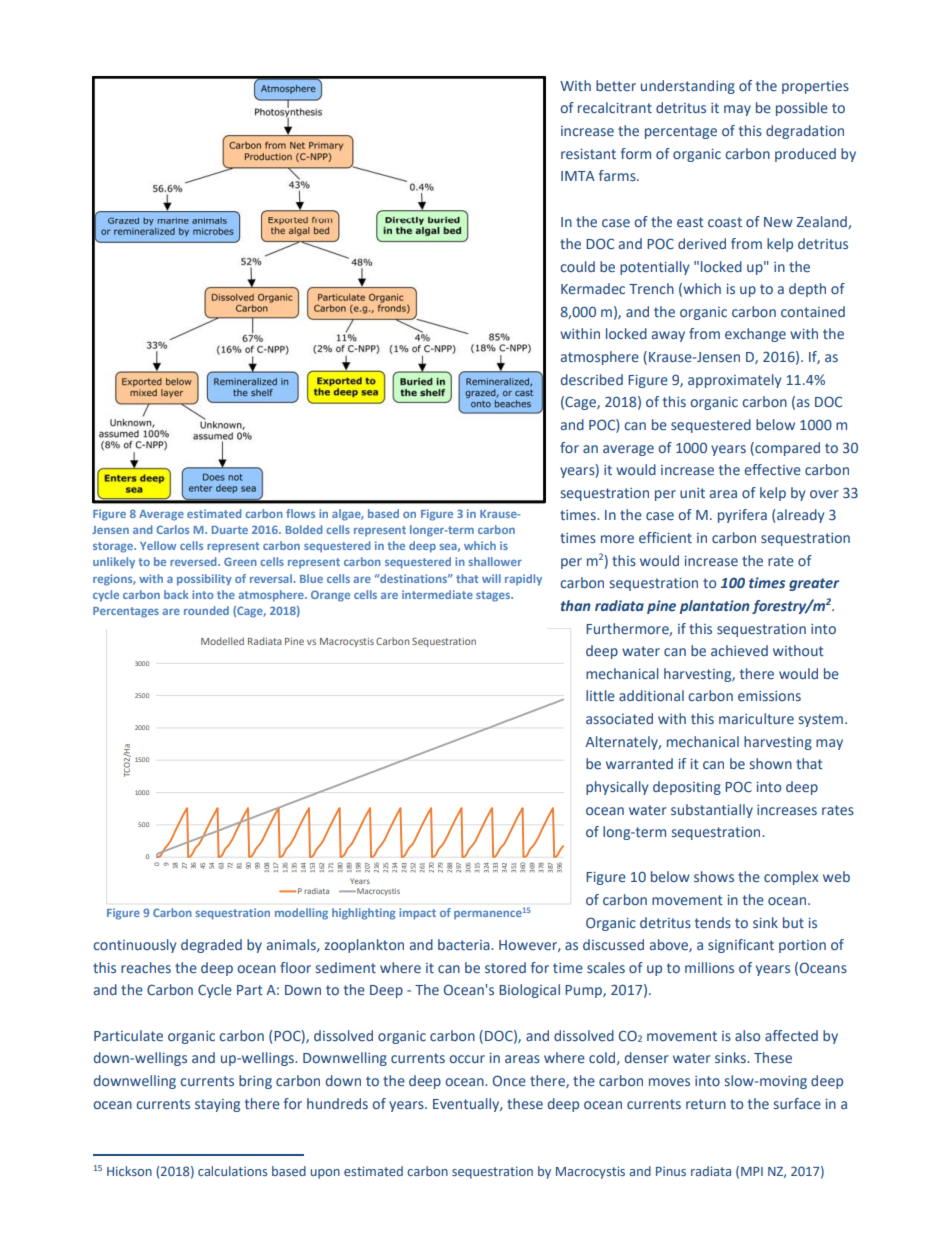  I want to click on possible, so click(802, 109).
